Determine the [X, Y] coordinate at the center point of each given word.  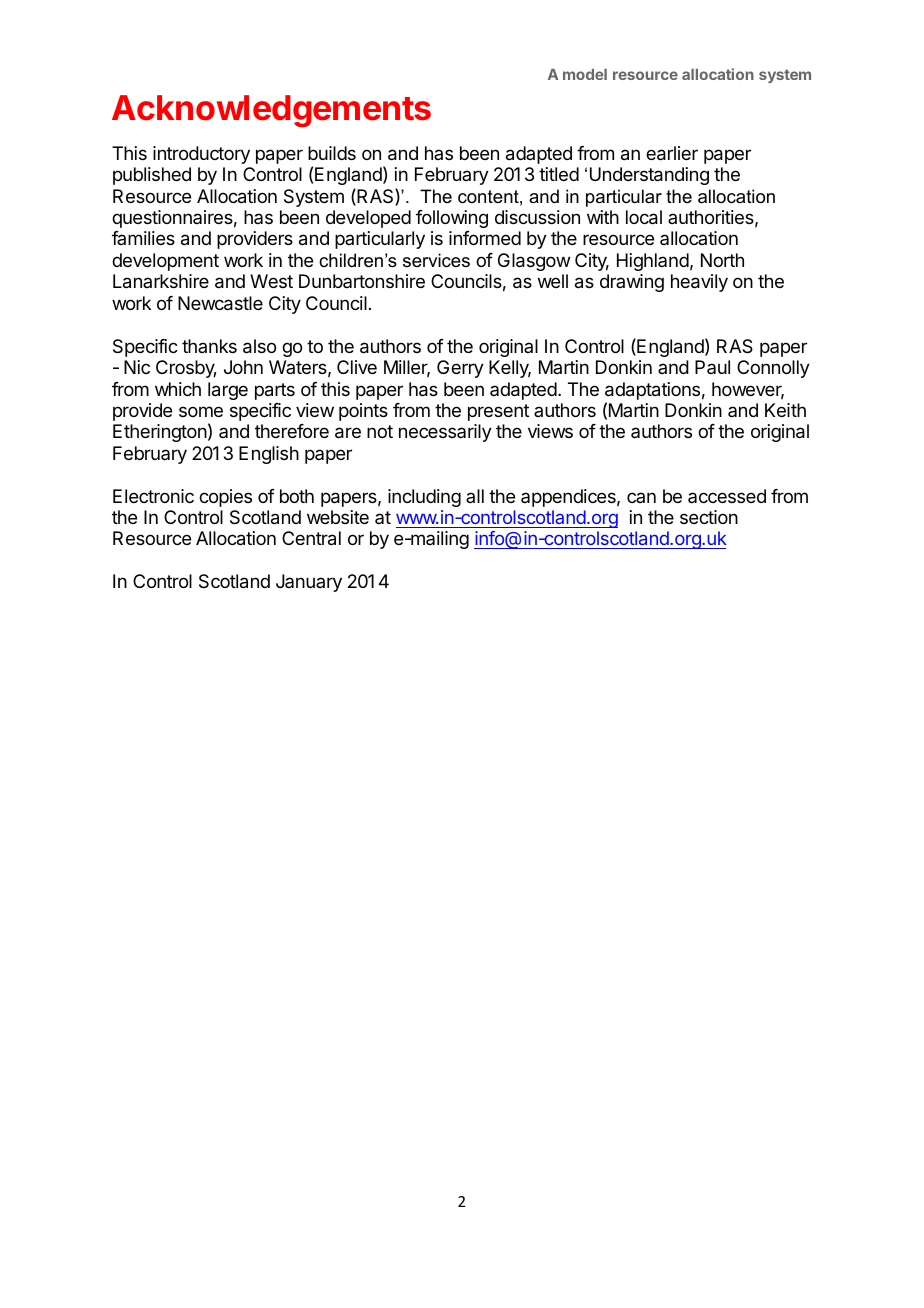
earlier [672, 153]
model [585, 74]
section [709, 517]
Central [311, 538]
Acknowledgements [271, 111]
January [309, 583]
